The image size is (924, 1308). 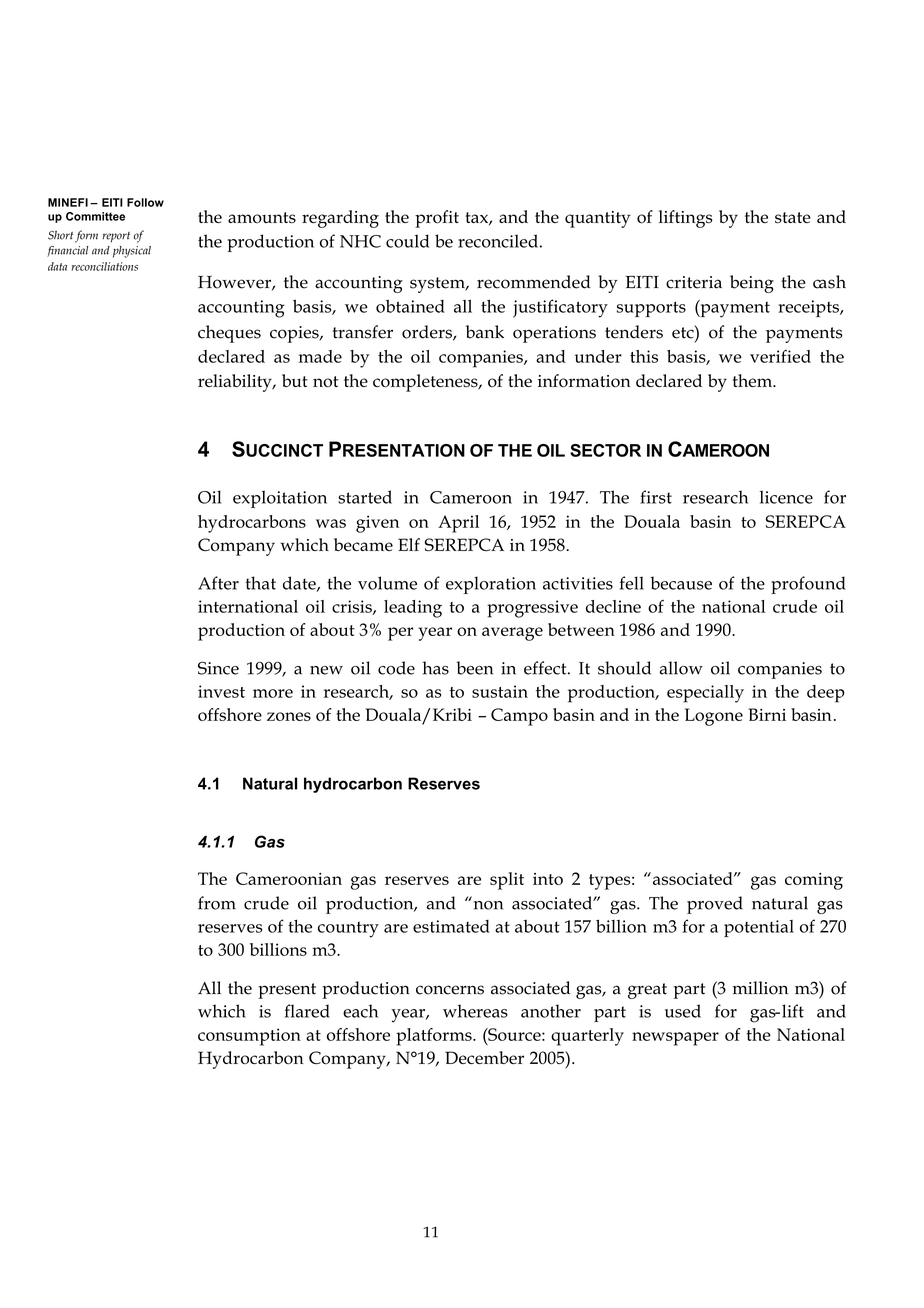 What do you see at coordinates (295, 380) in the screenshot?
I see `but` at bounding box center [295, 380].
